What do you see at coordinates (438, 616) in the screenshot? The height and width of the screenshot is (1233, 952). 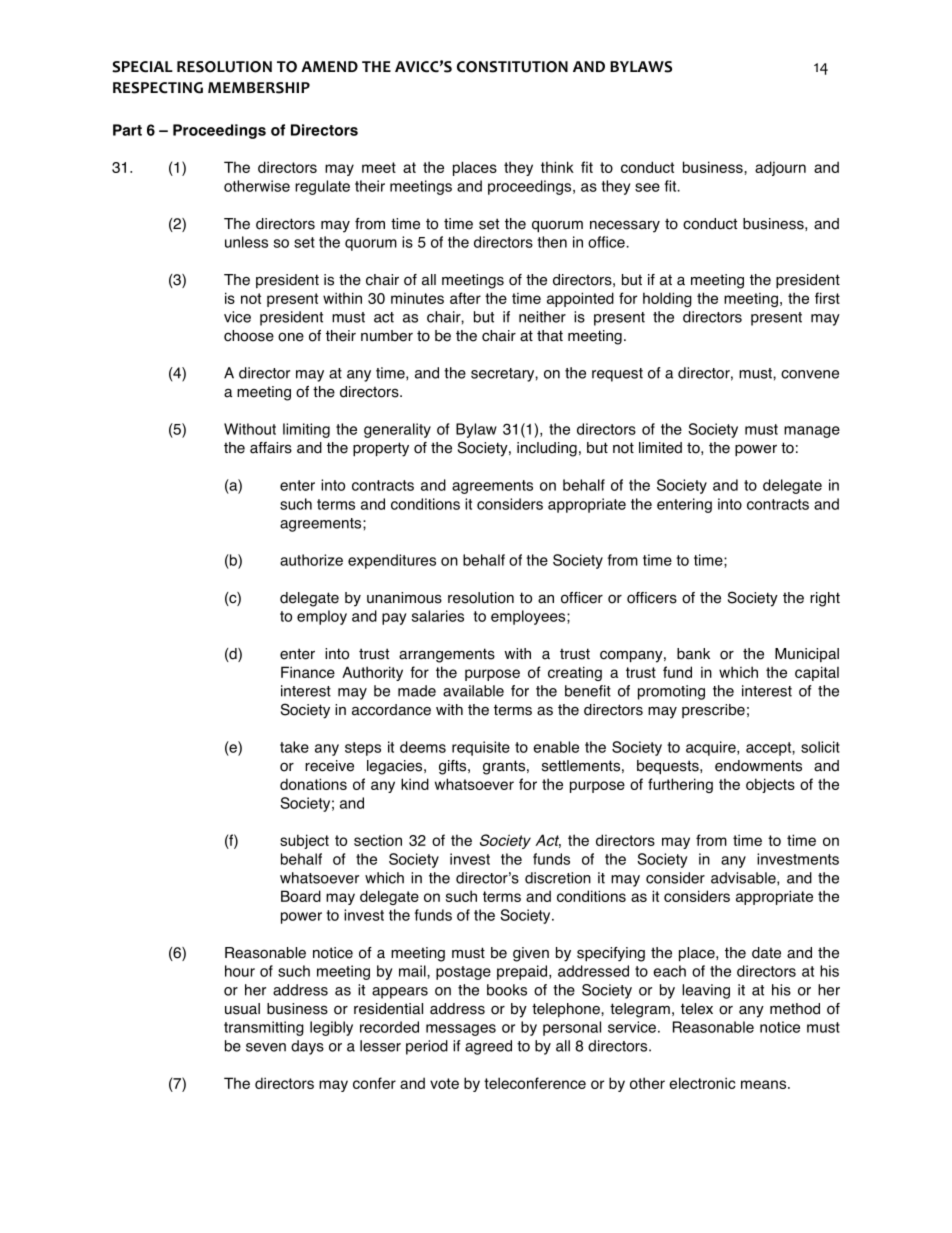 I see `salaries` at bounding box center [438, 616].
